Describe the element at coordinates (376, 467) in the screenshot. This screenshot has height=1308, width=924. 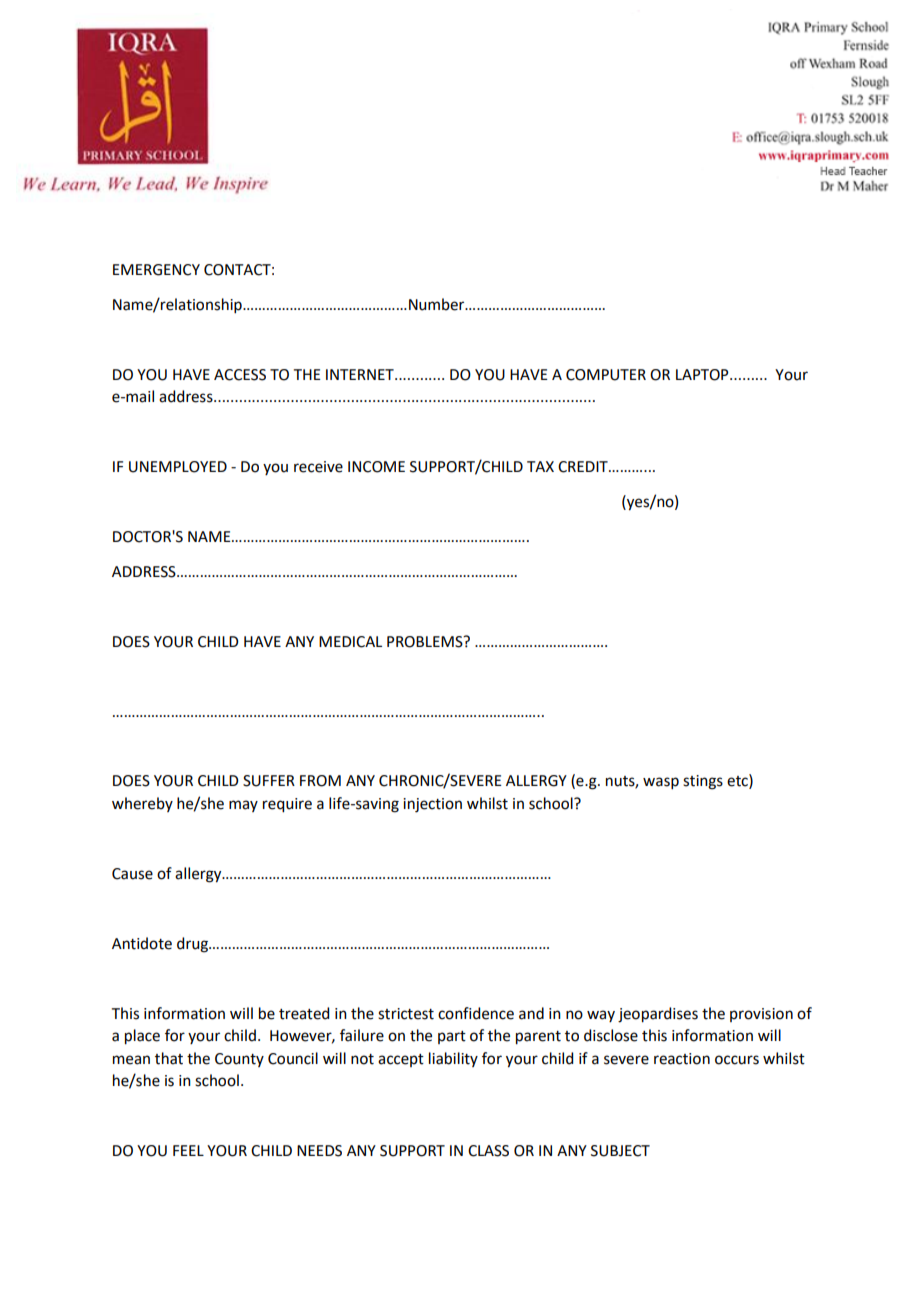
I see `INCOME` at that location.
